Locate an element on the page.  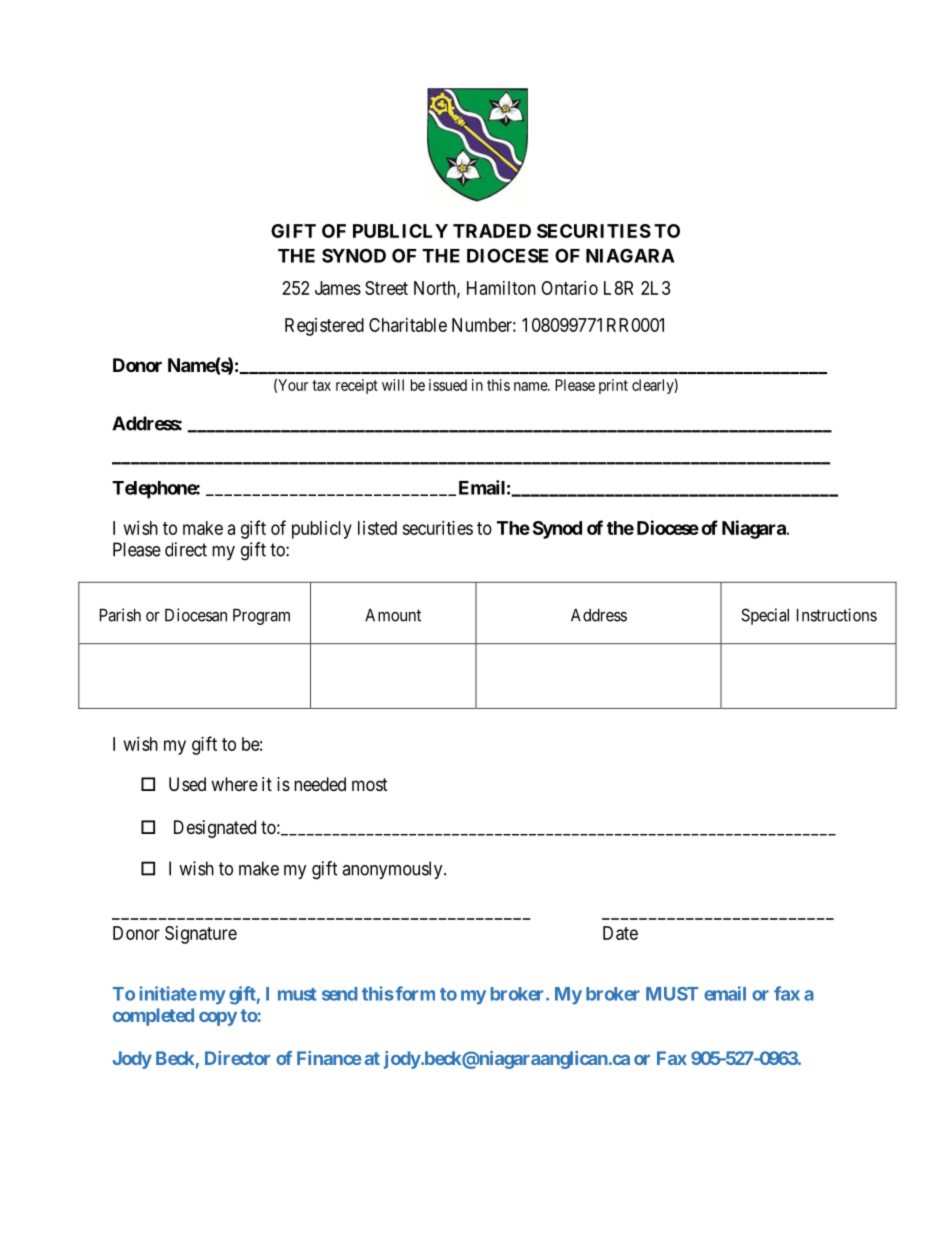
TRADED is located at coordinates (492, 231).
